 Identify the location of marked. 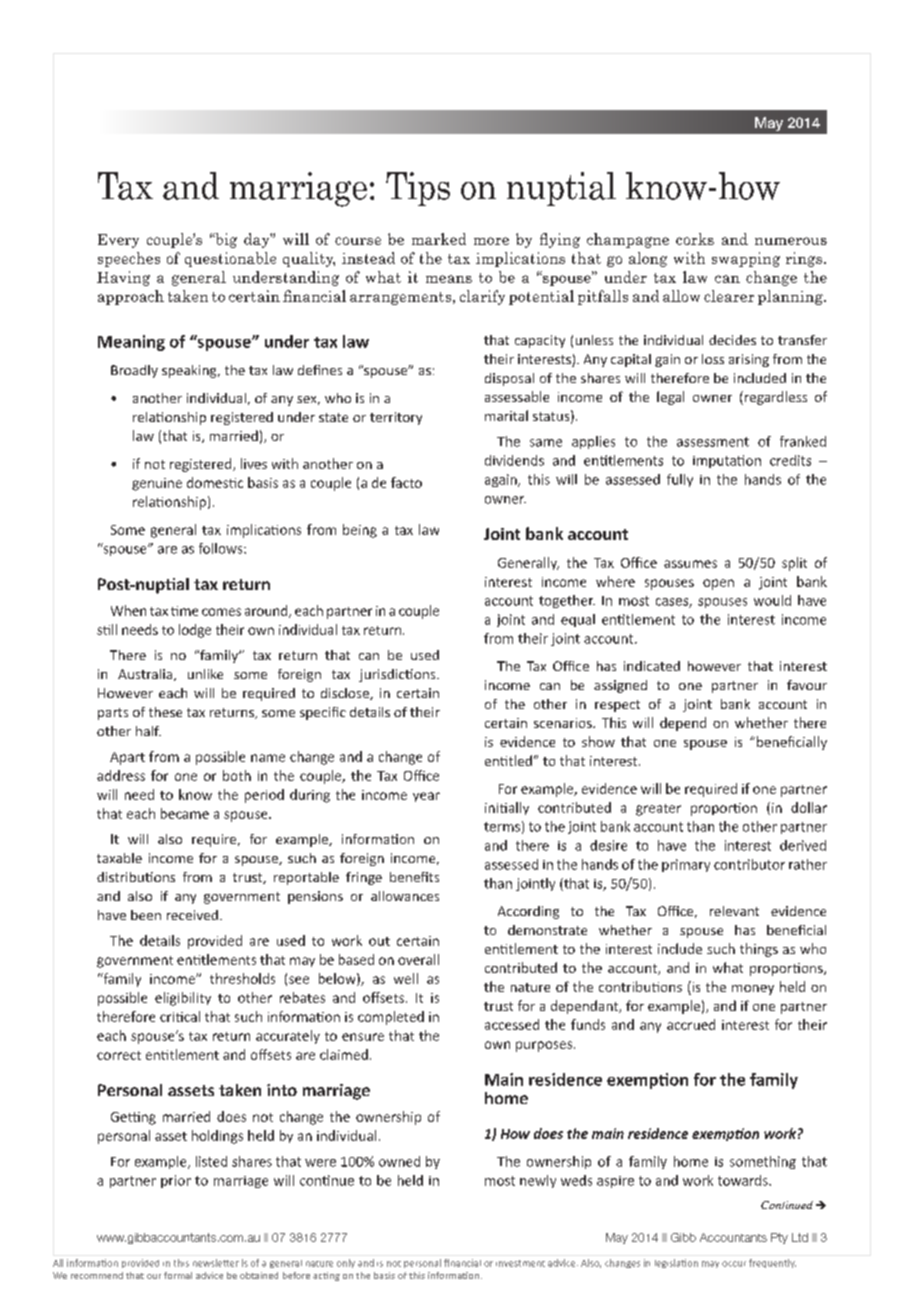
(439, 239).
